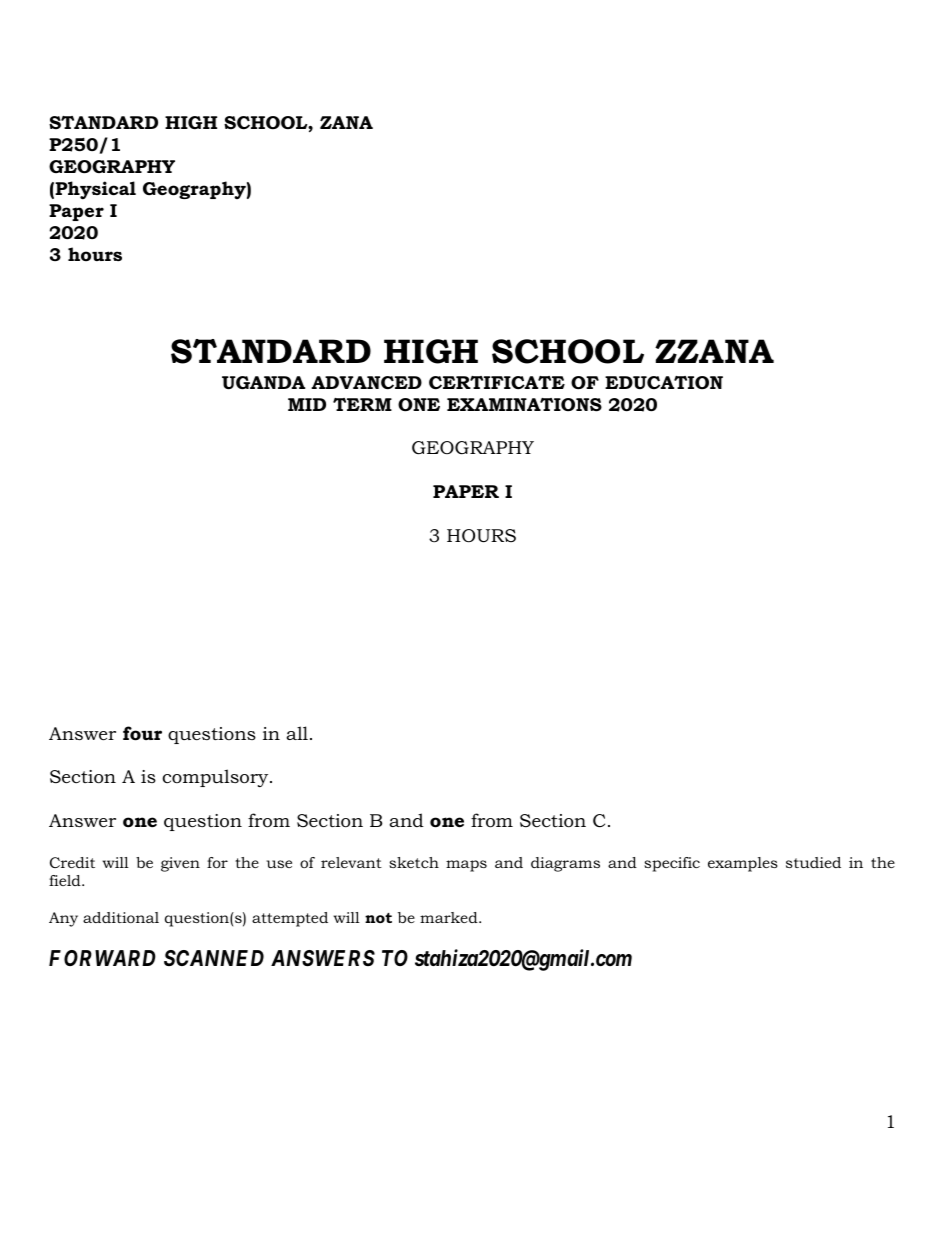 The width and height of the screenshot is (952, 1233). What do you see at coordinates (142, 733) in the screenshot?
I see `four` at bounding box center [142, 733].
